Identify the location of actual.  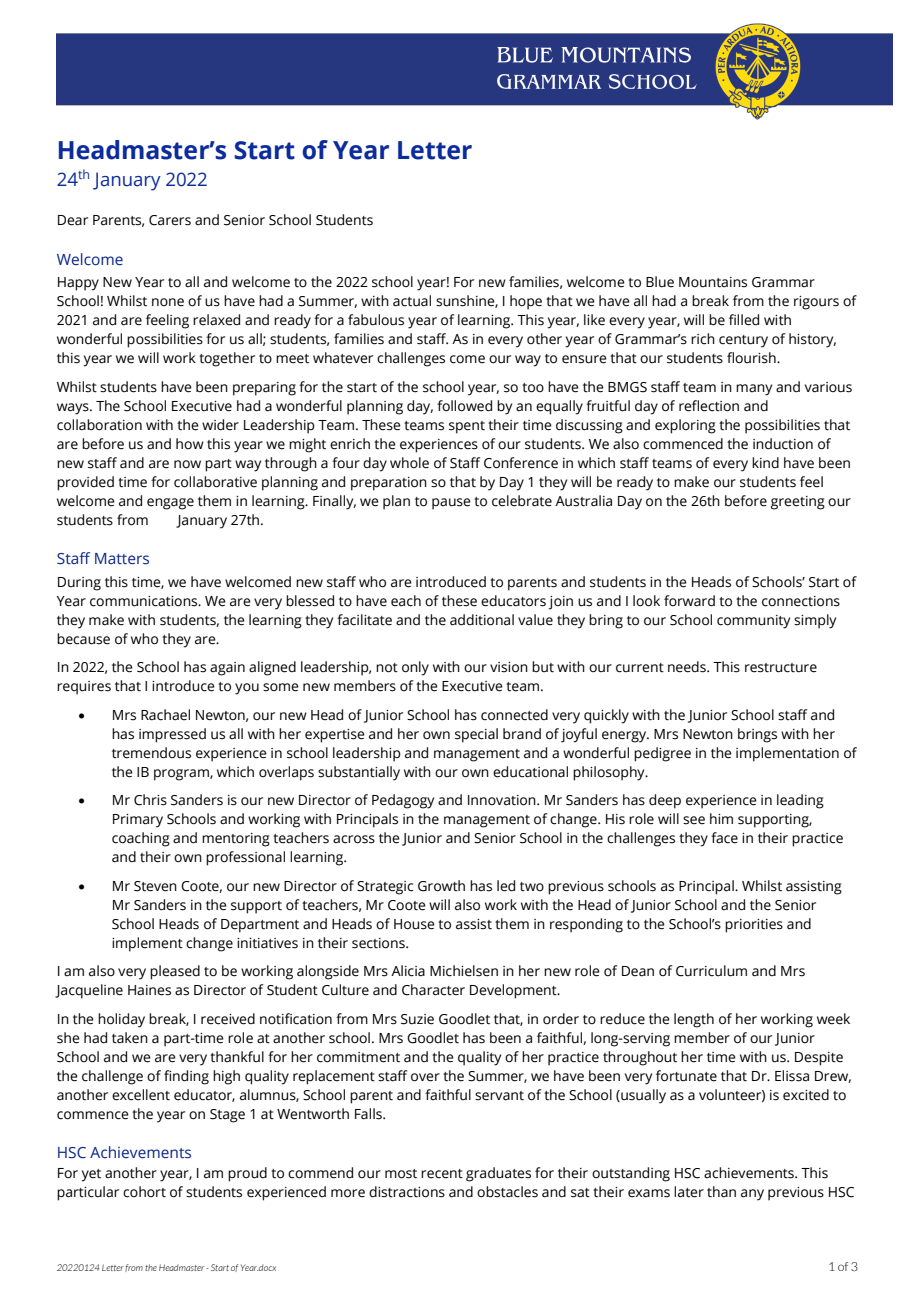
(412, 301).
